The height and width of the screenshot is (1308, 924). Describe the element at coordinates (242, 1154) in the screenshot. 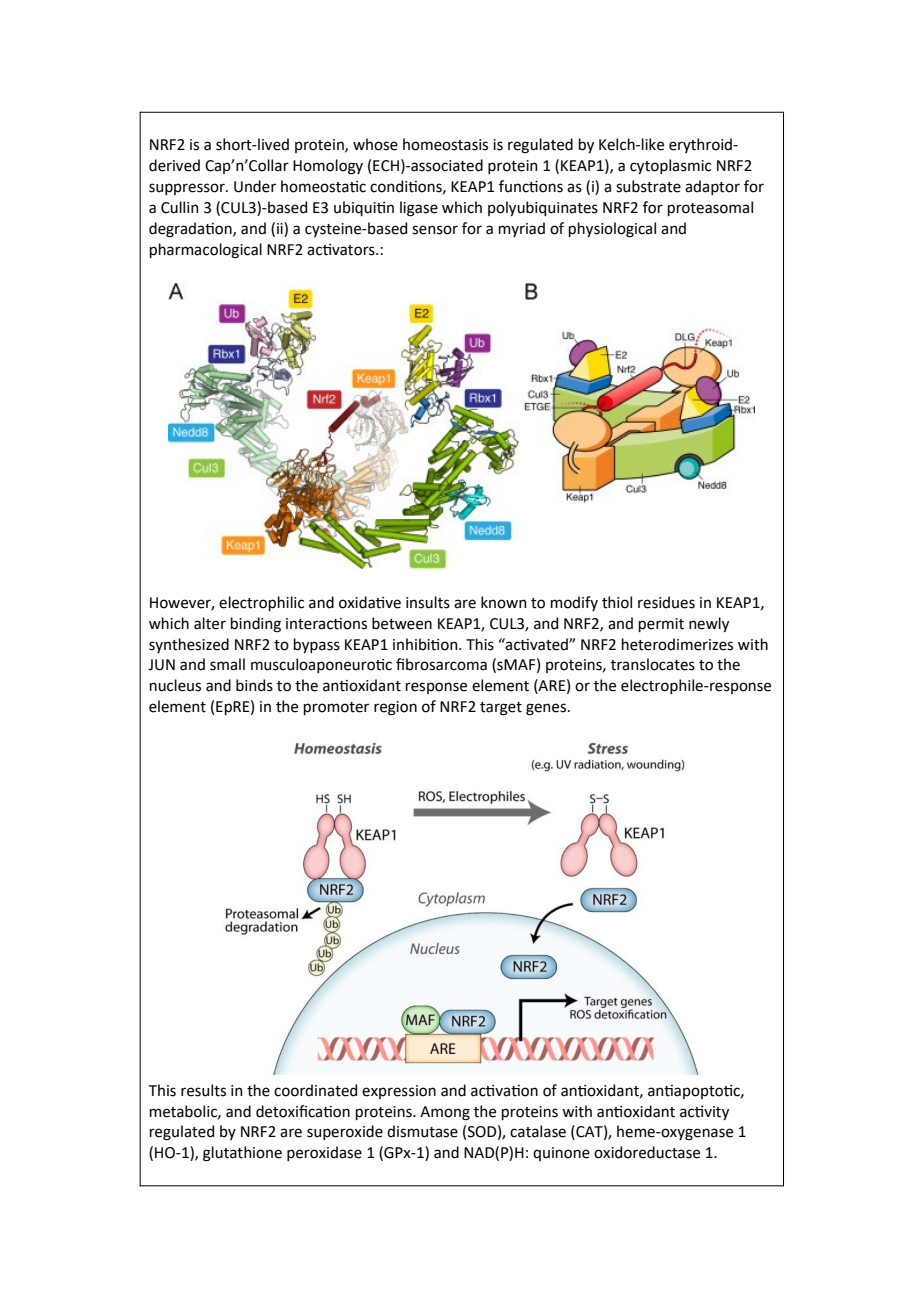

I see `glutathione` at that location.
